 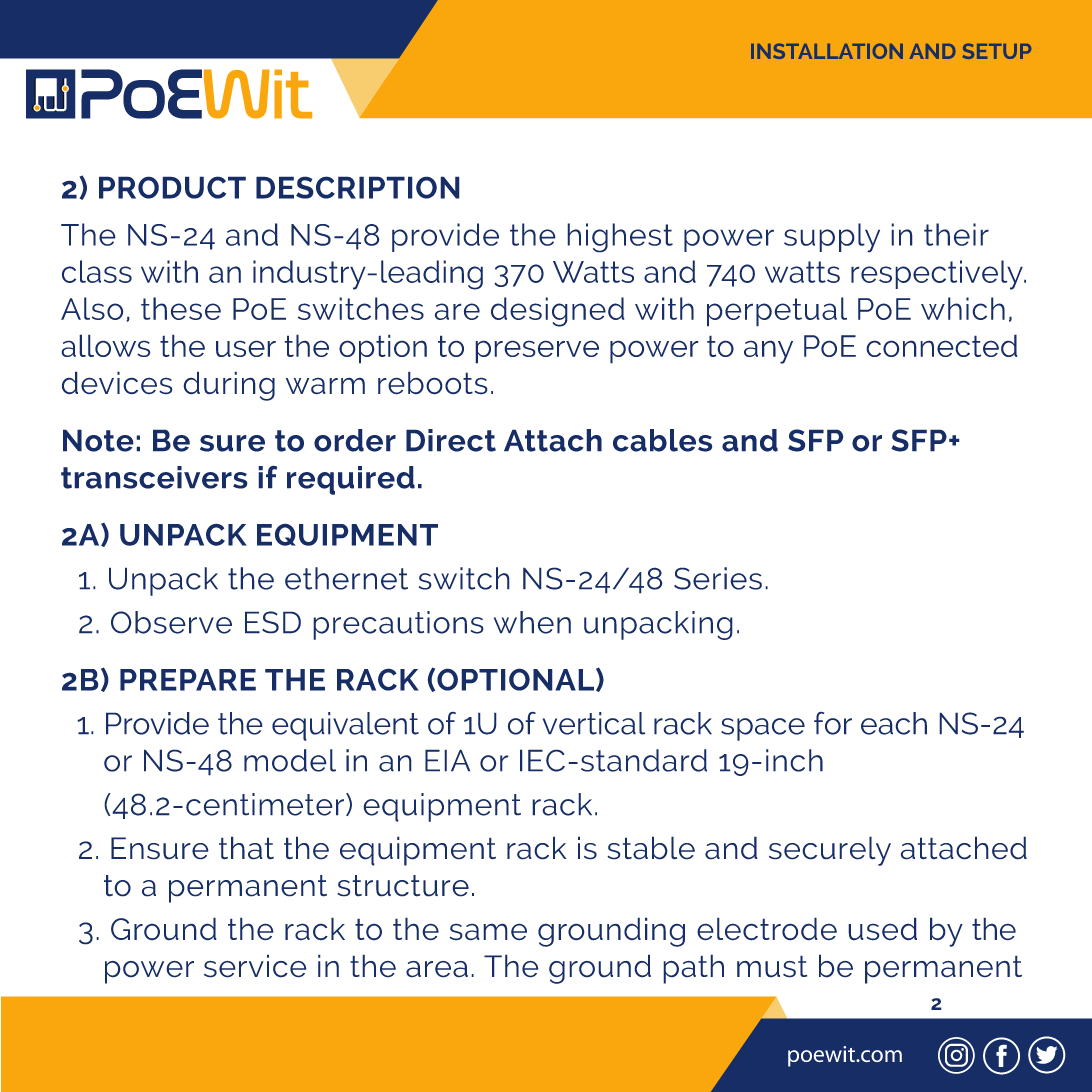 I want to click on vertical, so click(x=594, y=723).
